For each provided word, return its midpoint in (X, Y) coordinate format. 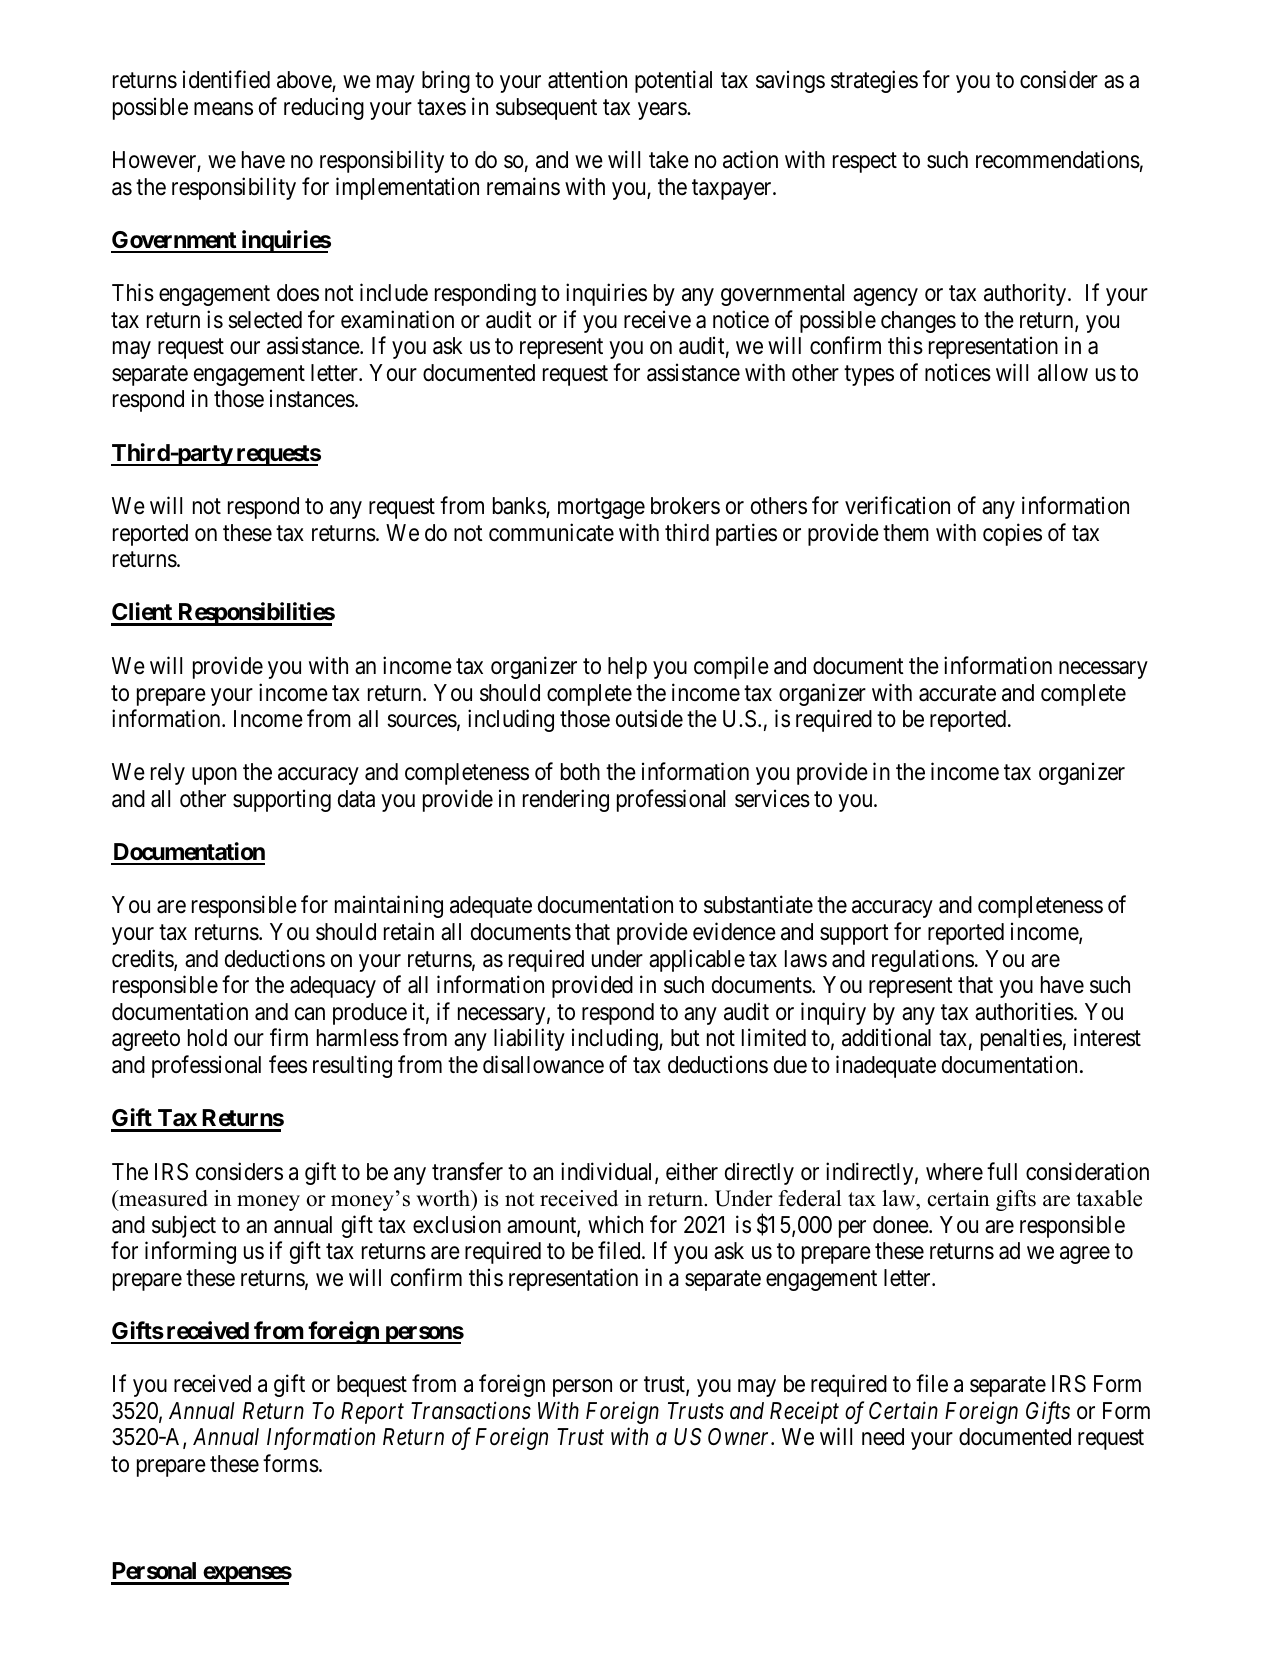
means (223, 109)
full (1002, 1171)
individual (608, 1172)
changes (918, 322)
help (627, 668)
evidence (734, 931)
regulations (923, 960)
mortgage (601, 509)
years (663, 111)
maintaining (389, 907)
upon (214, 776)
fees (288, 1064)
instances (312, 399)
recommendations (1058, 159)
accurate (957, 693)
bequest (372, 1386)
